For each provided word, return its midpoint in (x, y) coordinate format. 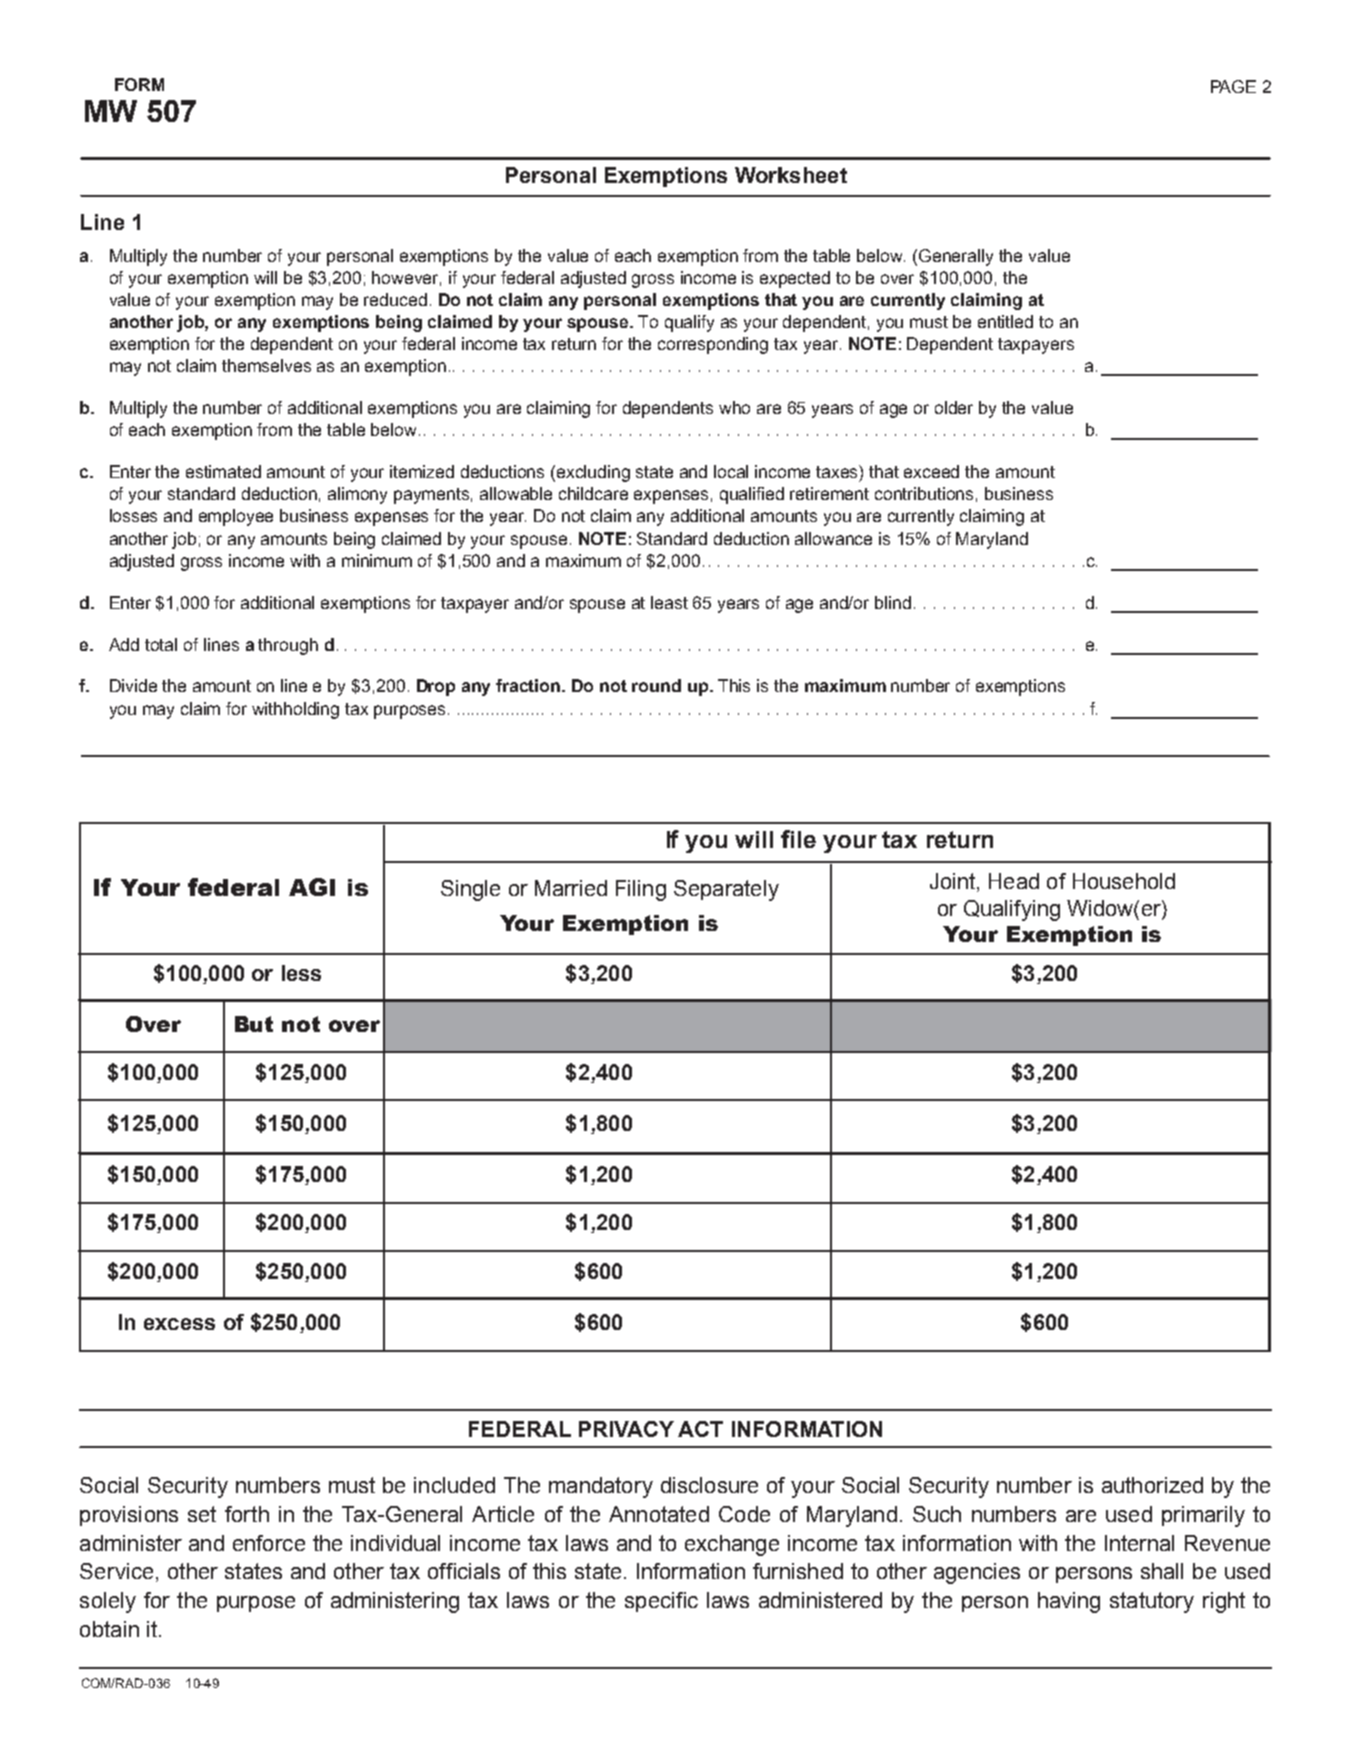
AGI (312, 887)
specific (661, 1602)
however (406, 278)
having (1069, 1602)
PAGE (1233, 86)
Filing (641, 890)
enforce (269, 1543)
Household (1124, 881)
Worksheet (791, 175)
